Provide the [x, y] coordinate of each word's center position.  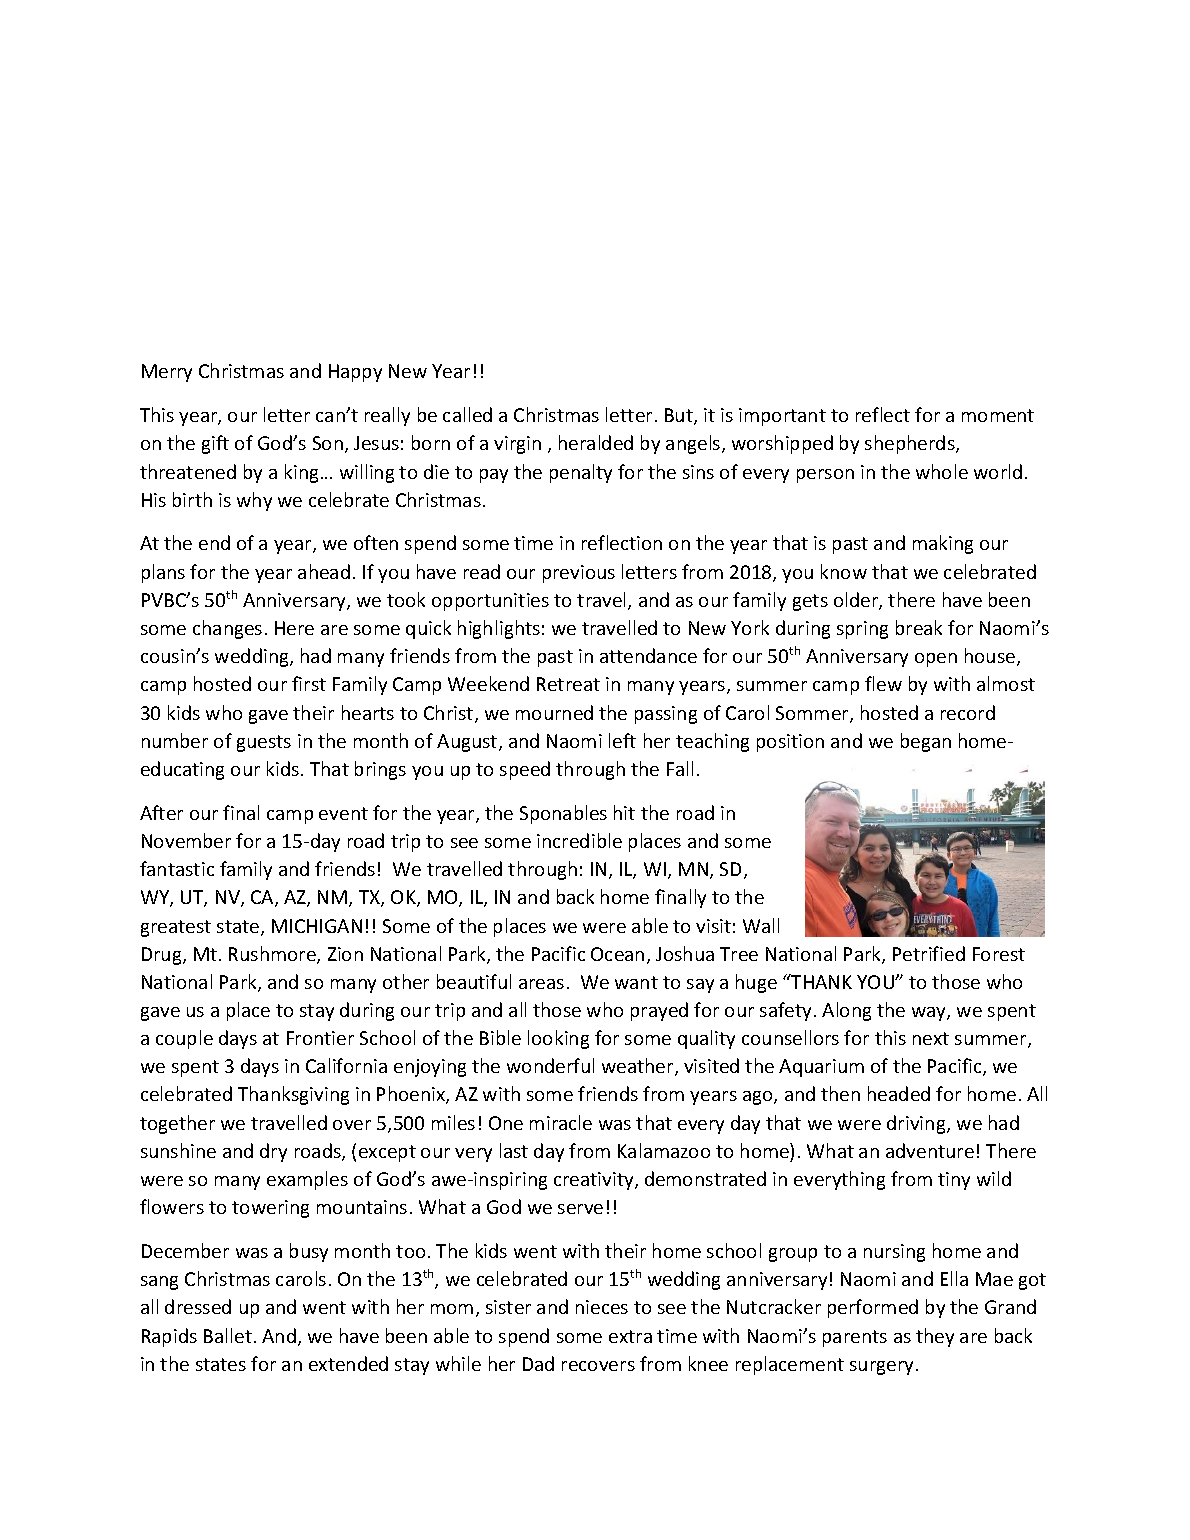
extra [630, 1336]
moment [998, 415]
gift [215, 444]
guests [264, 743]
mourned [554, 712]
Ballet [228, 1335]
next [931, 1038]
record [968, 712]
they [935, 1337]
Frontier [320, 1038]
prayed [659, 1011]
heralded [596, 442]
